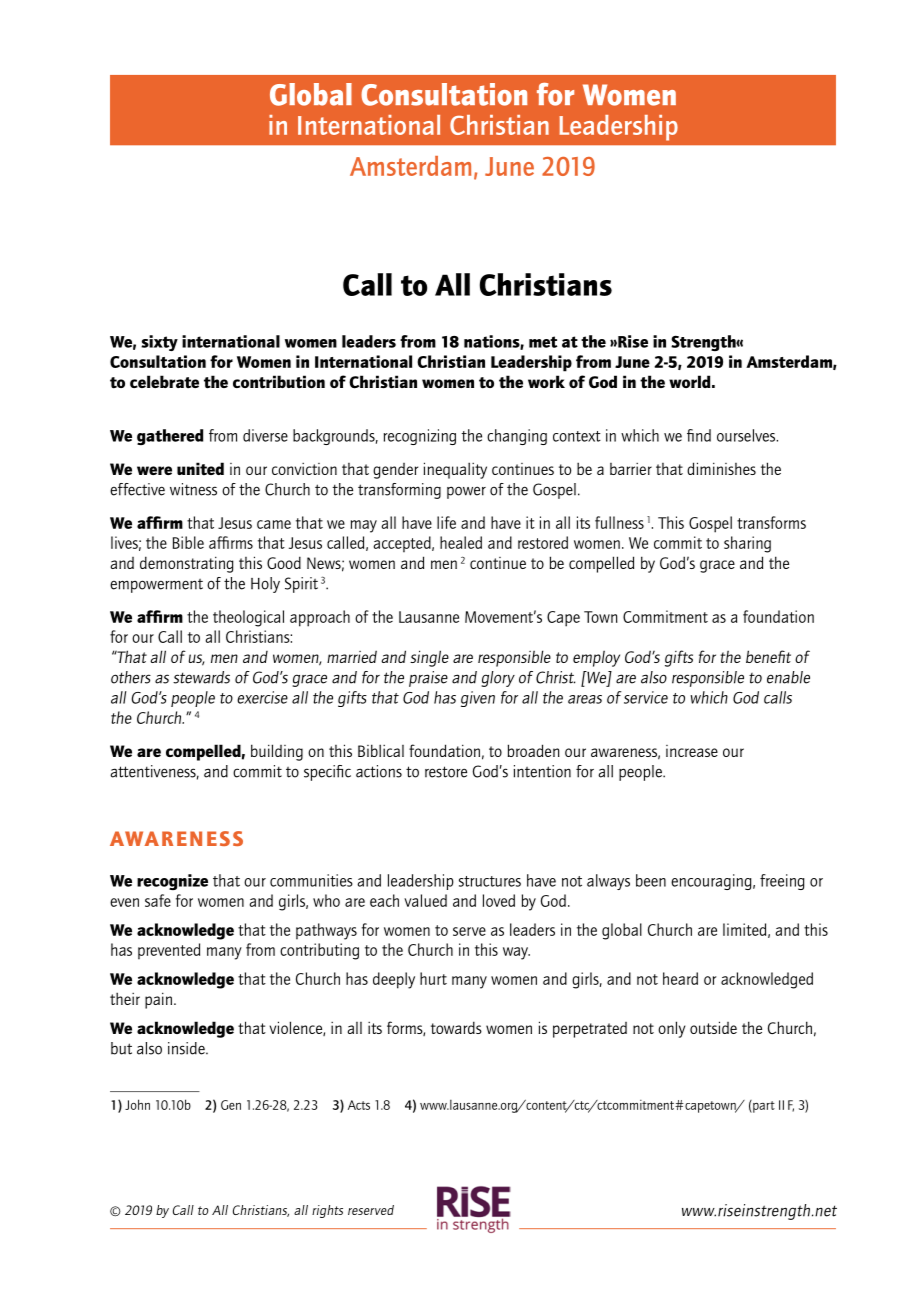  I want to click on ourselves, so click(747, 435).
